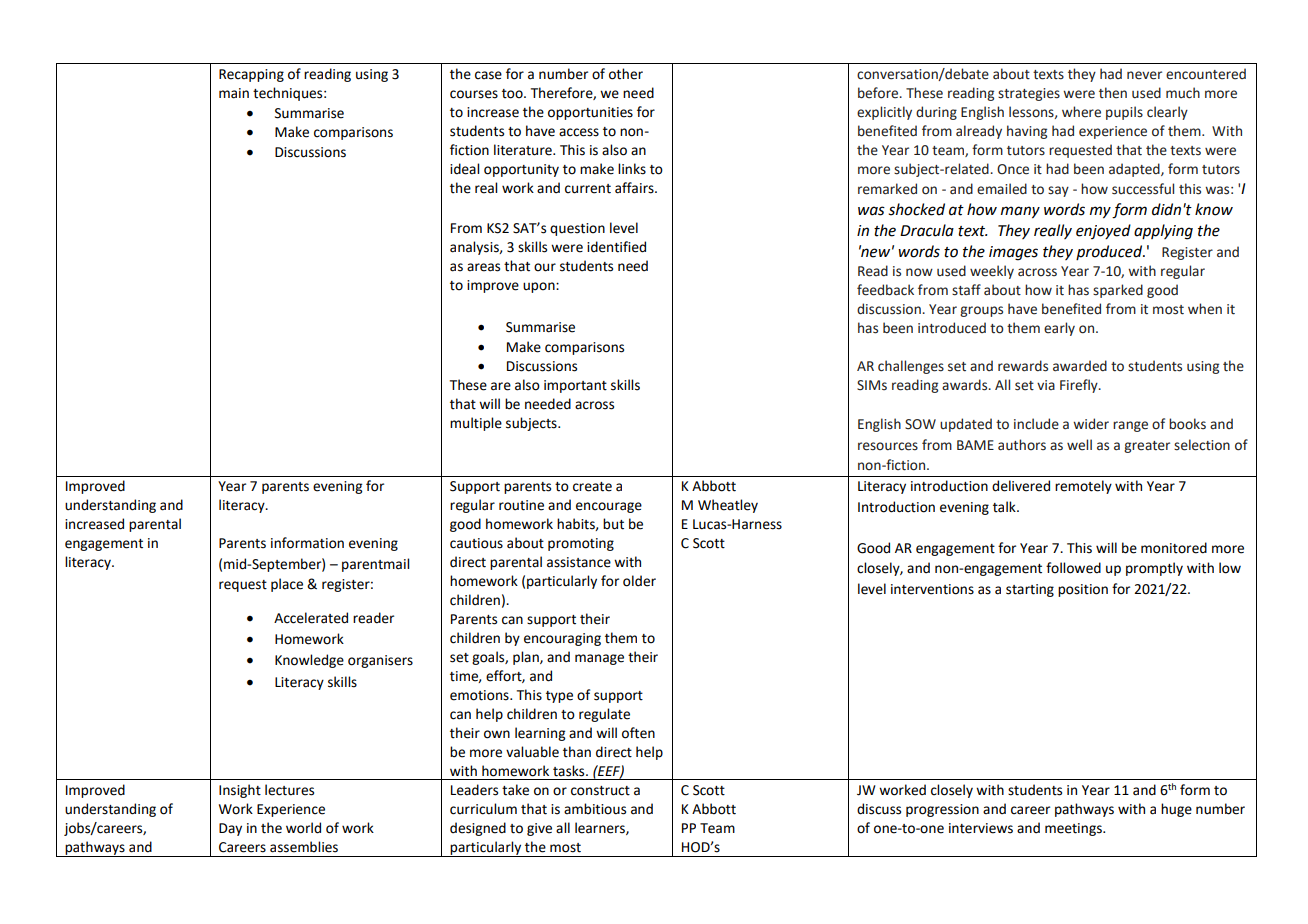 The width and height of the document is (1308, 924). What do you see at coordinates (599, 659) in the document?
I see `manage` at bounding box center [599, 659].
